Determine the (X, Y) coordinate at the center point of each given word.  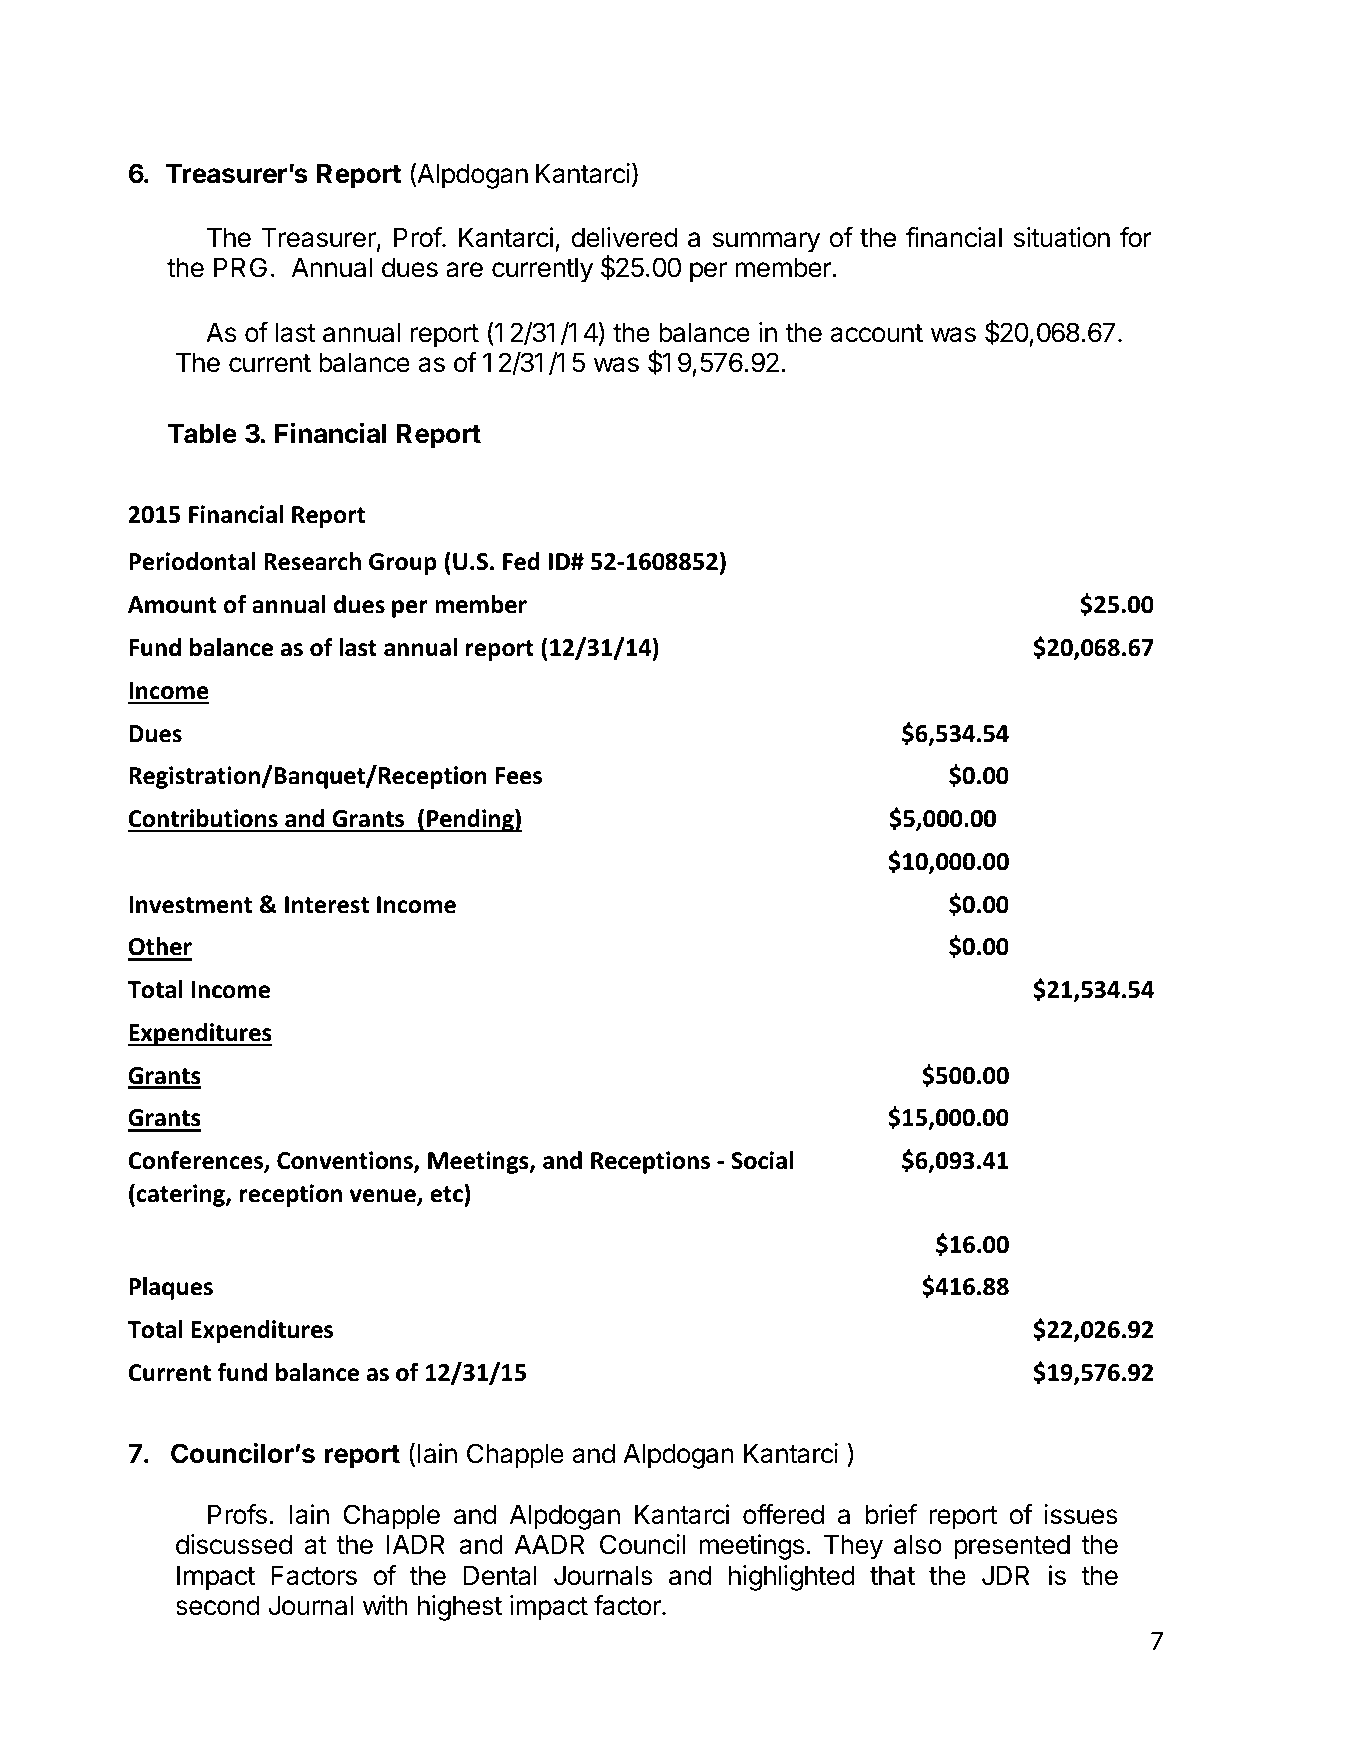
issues (1081, 1514)
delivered (624, 237)
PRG (240, 267)
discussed (234, 1544)
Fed (521, 561)
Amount (172, 605)
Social (762, 1160)
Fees (518, 776)
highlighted (792, 1578)
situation (1062, 237)
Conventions (346, 1162)
